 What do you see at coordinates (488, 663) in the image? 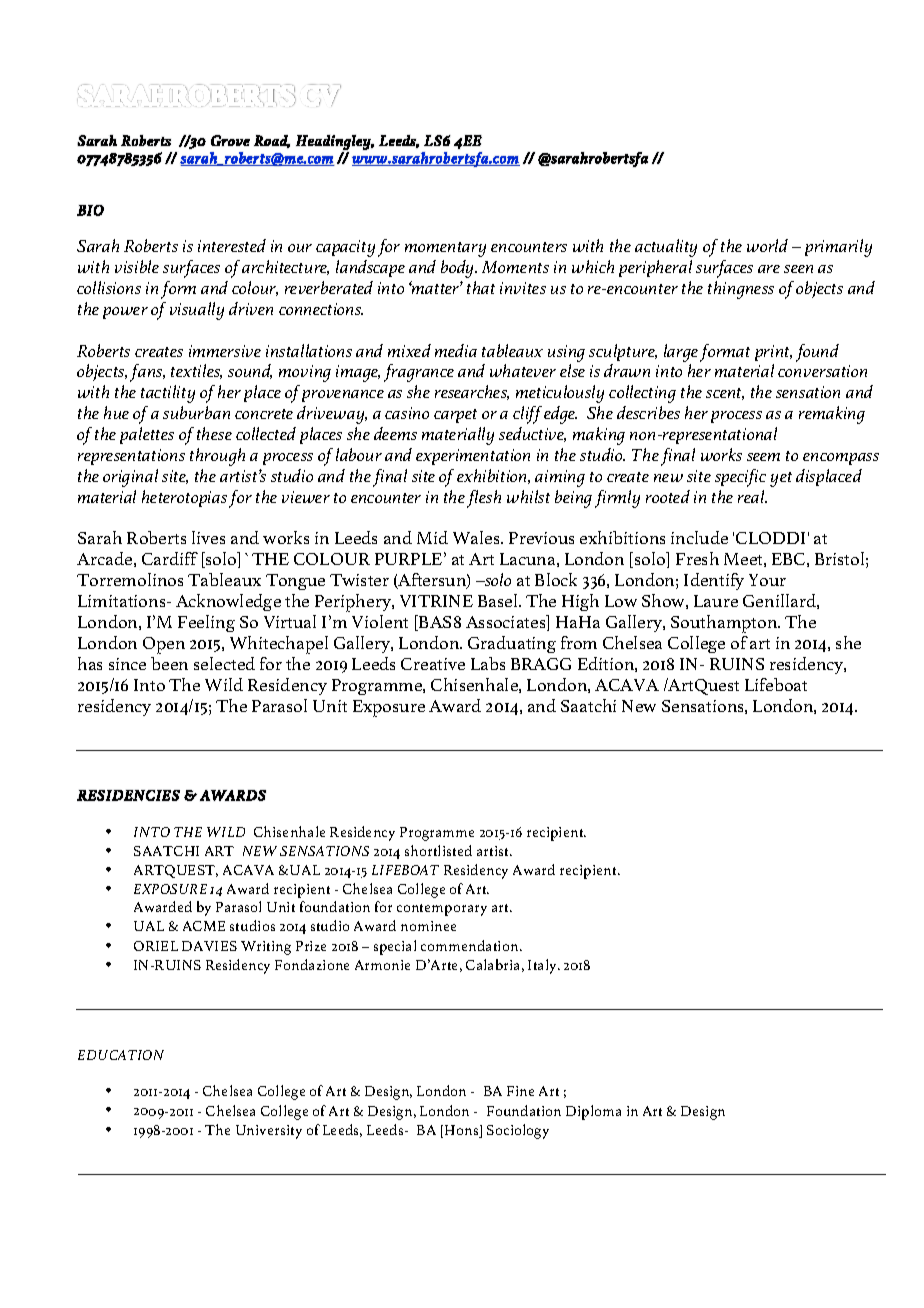
I see `Labs` at bounding box center [488, 663].
